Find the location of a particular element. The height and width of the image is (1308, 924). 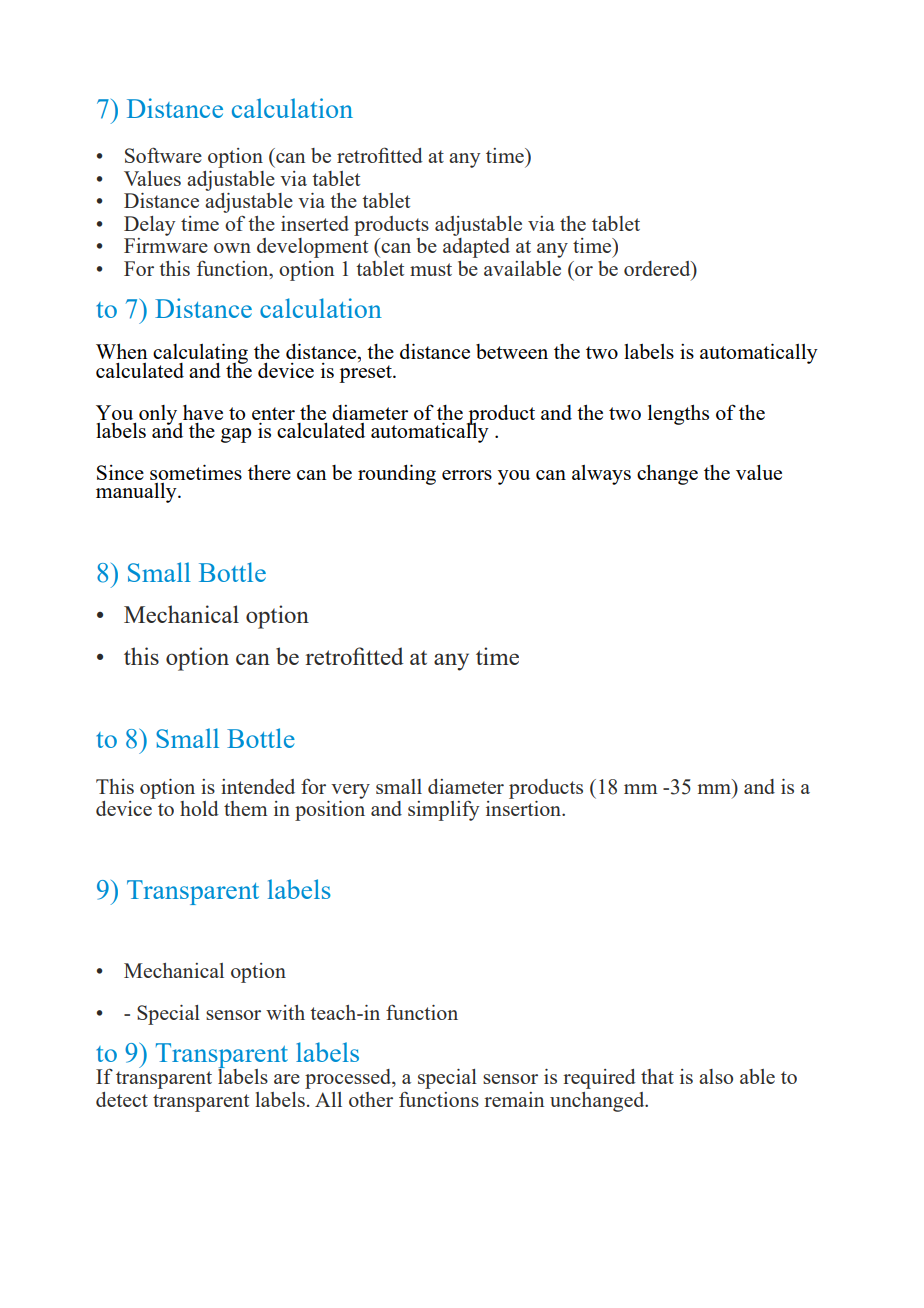

Software is located at coordinates (163, 155).
